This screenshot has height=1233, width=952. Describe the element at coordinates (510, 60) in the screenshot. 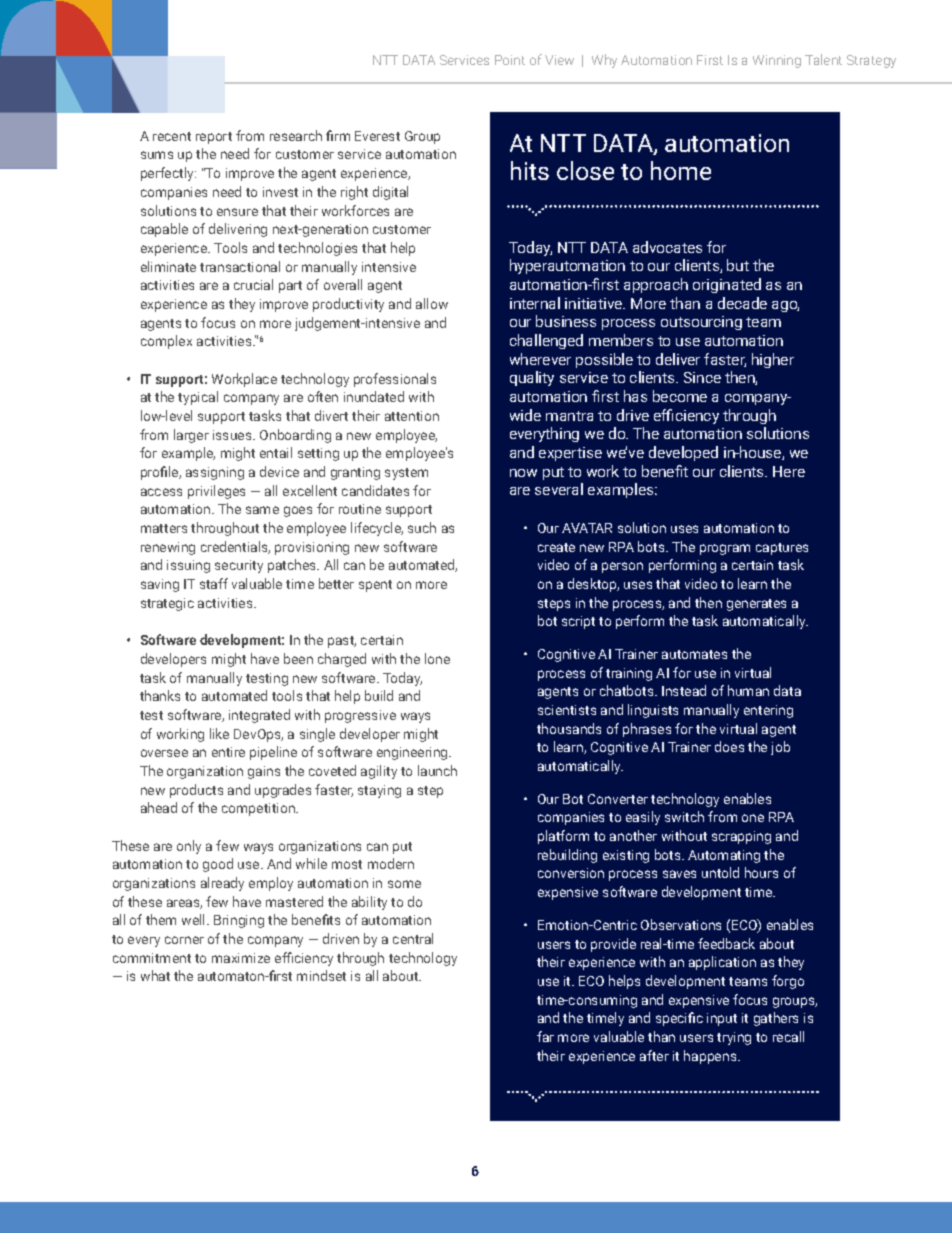

I see `Point` at that location.
